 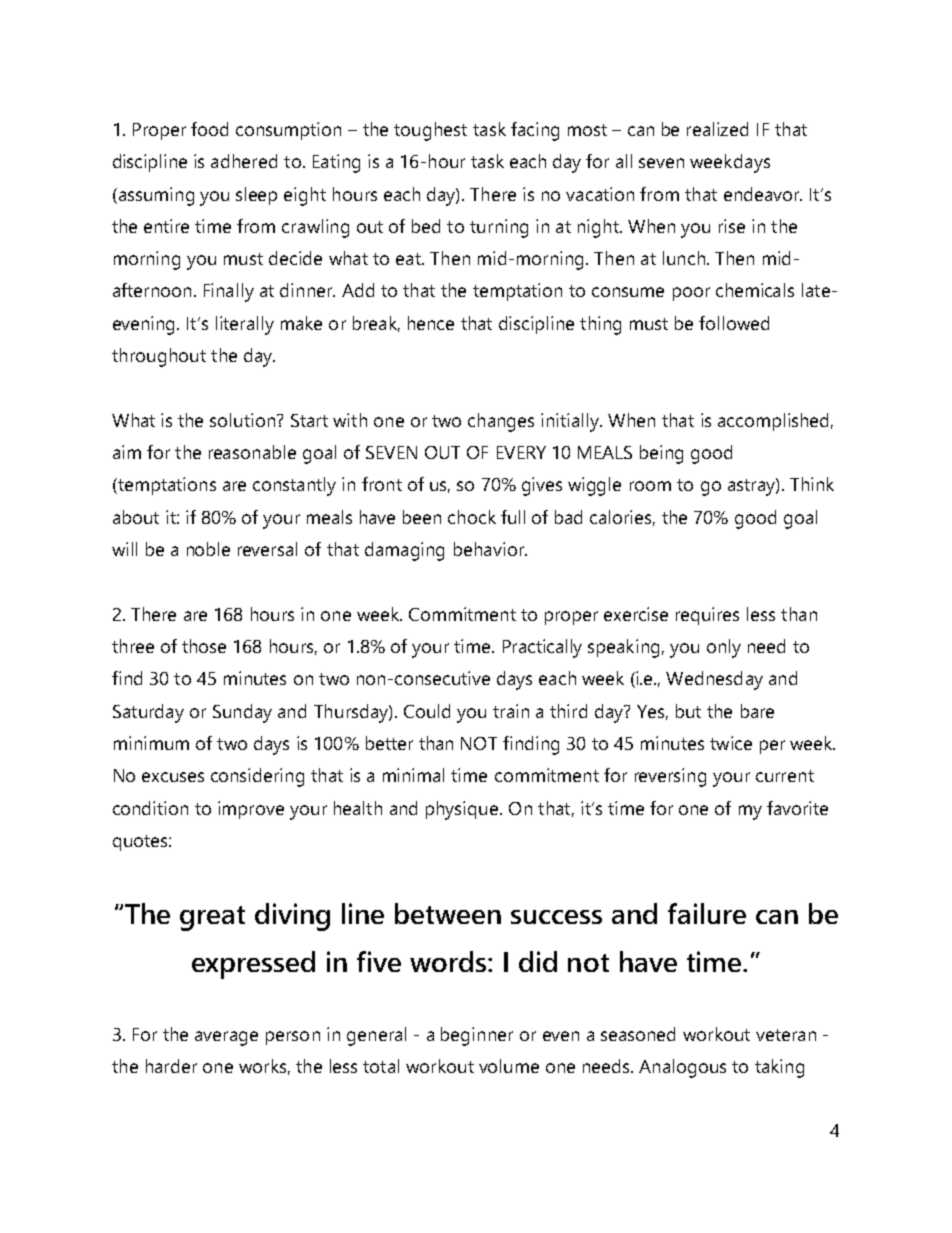 I want to click on behavior, so click(x=490, y=549).
